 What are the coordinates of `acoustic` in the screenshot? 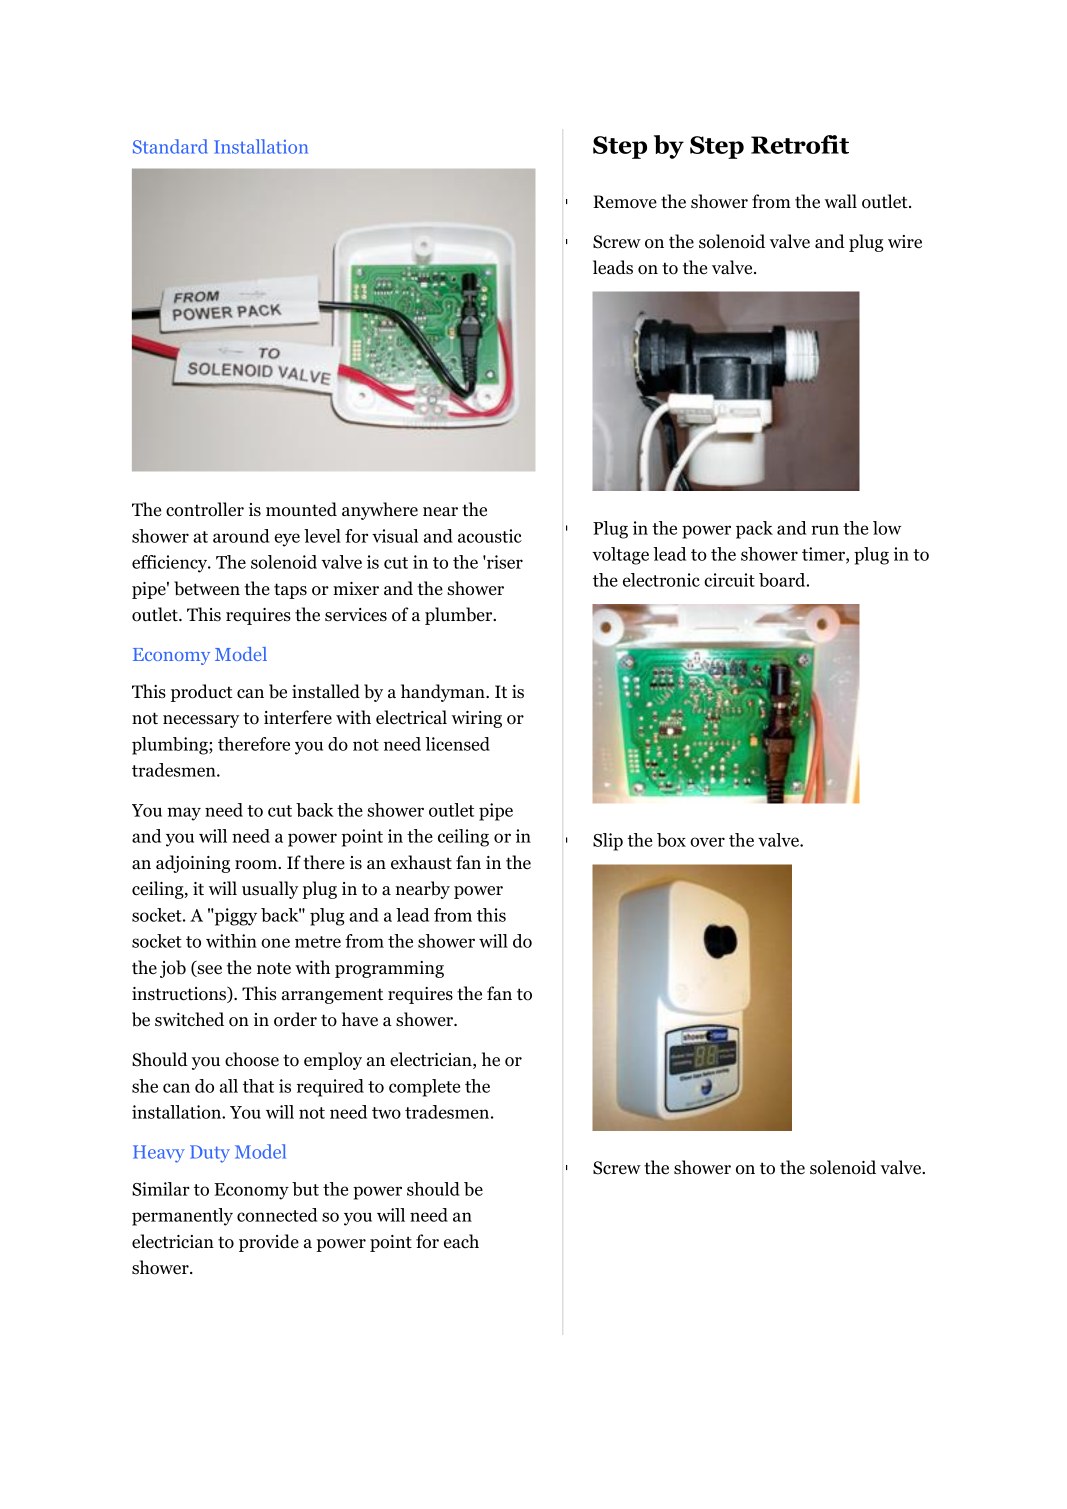 It's located at (490, 536).
